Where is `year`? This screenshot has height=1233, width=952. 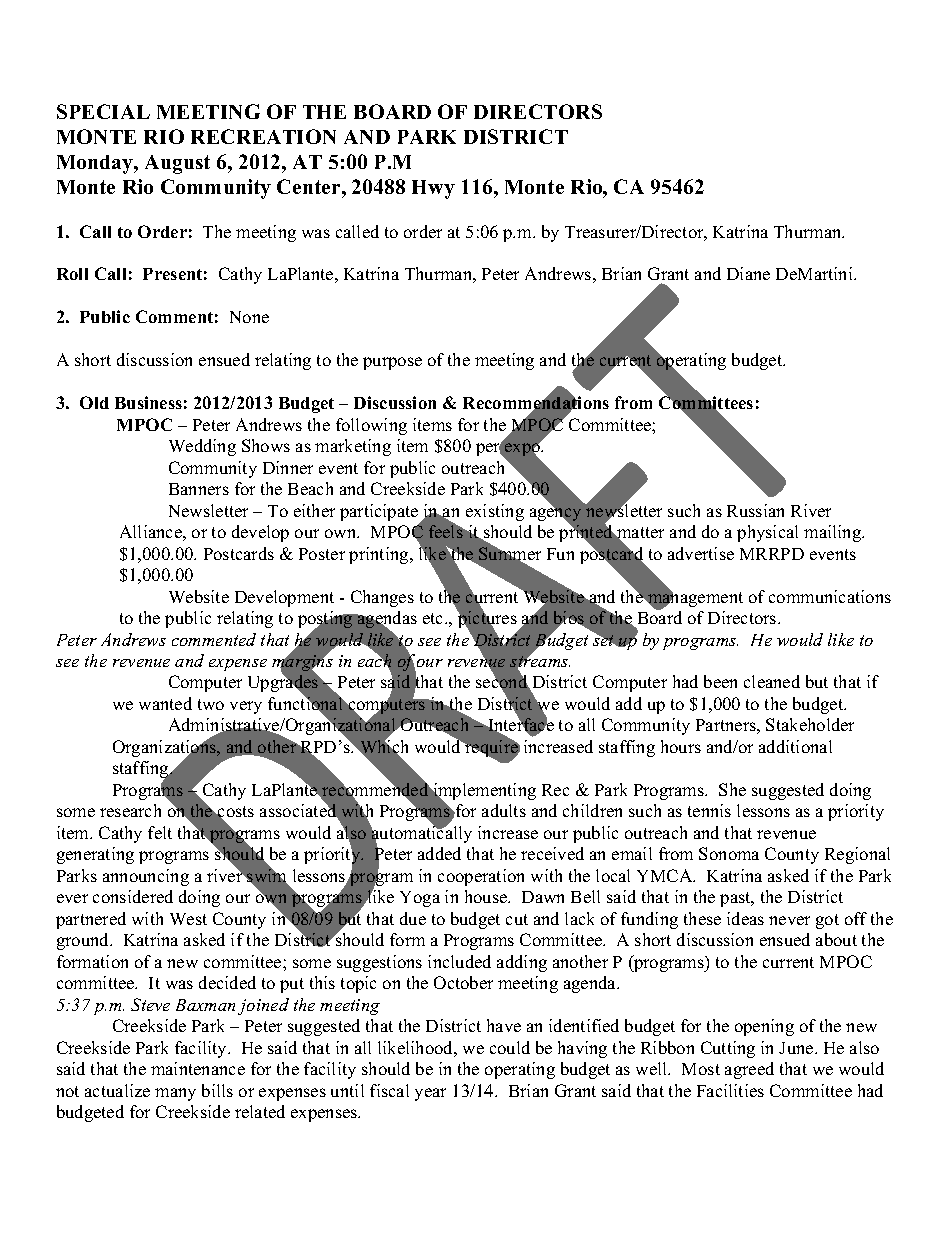 year is located at coordinates (430, 1094).
